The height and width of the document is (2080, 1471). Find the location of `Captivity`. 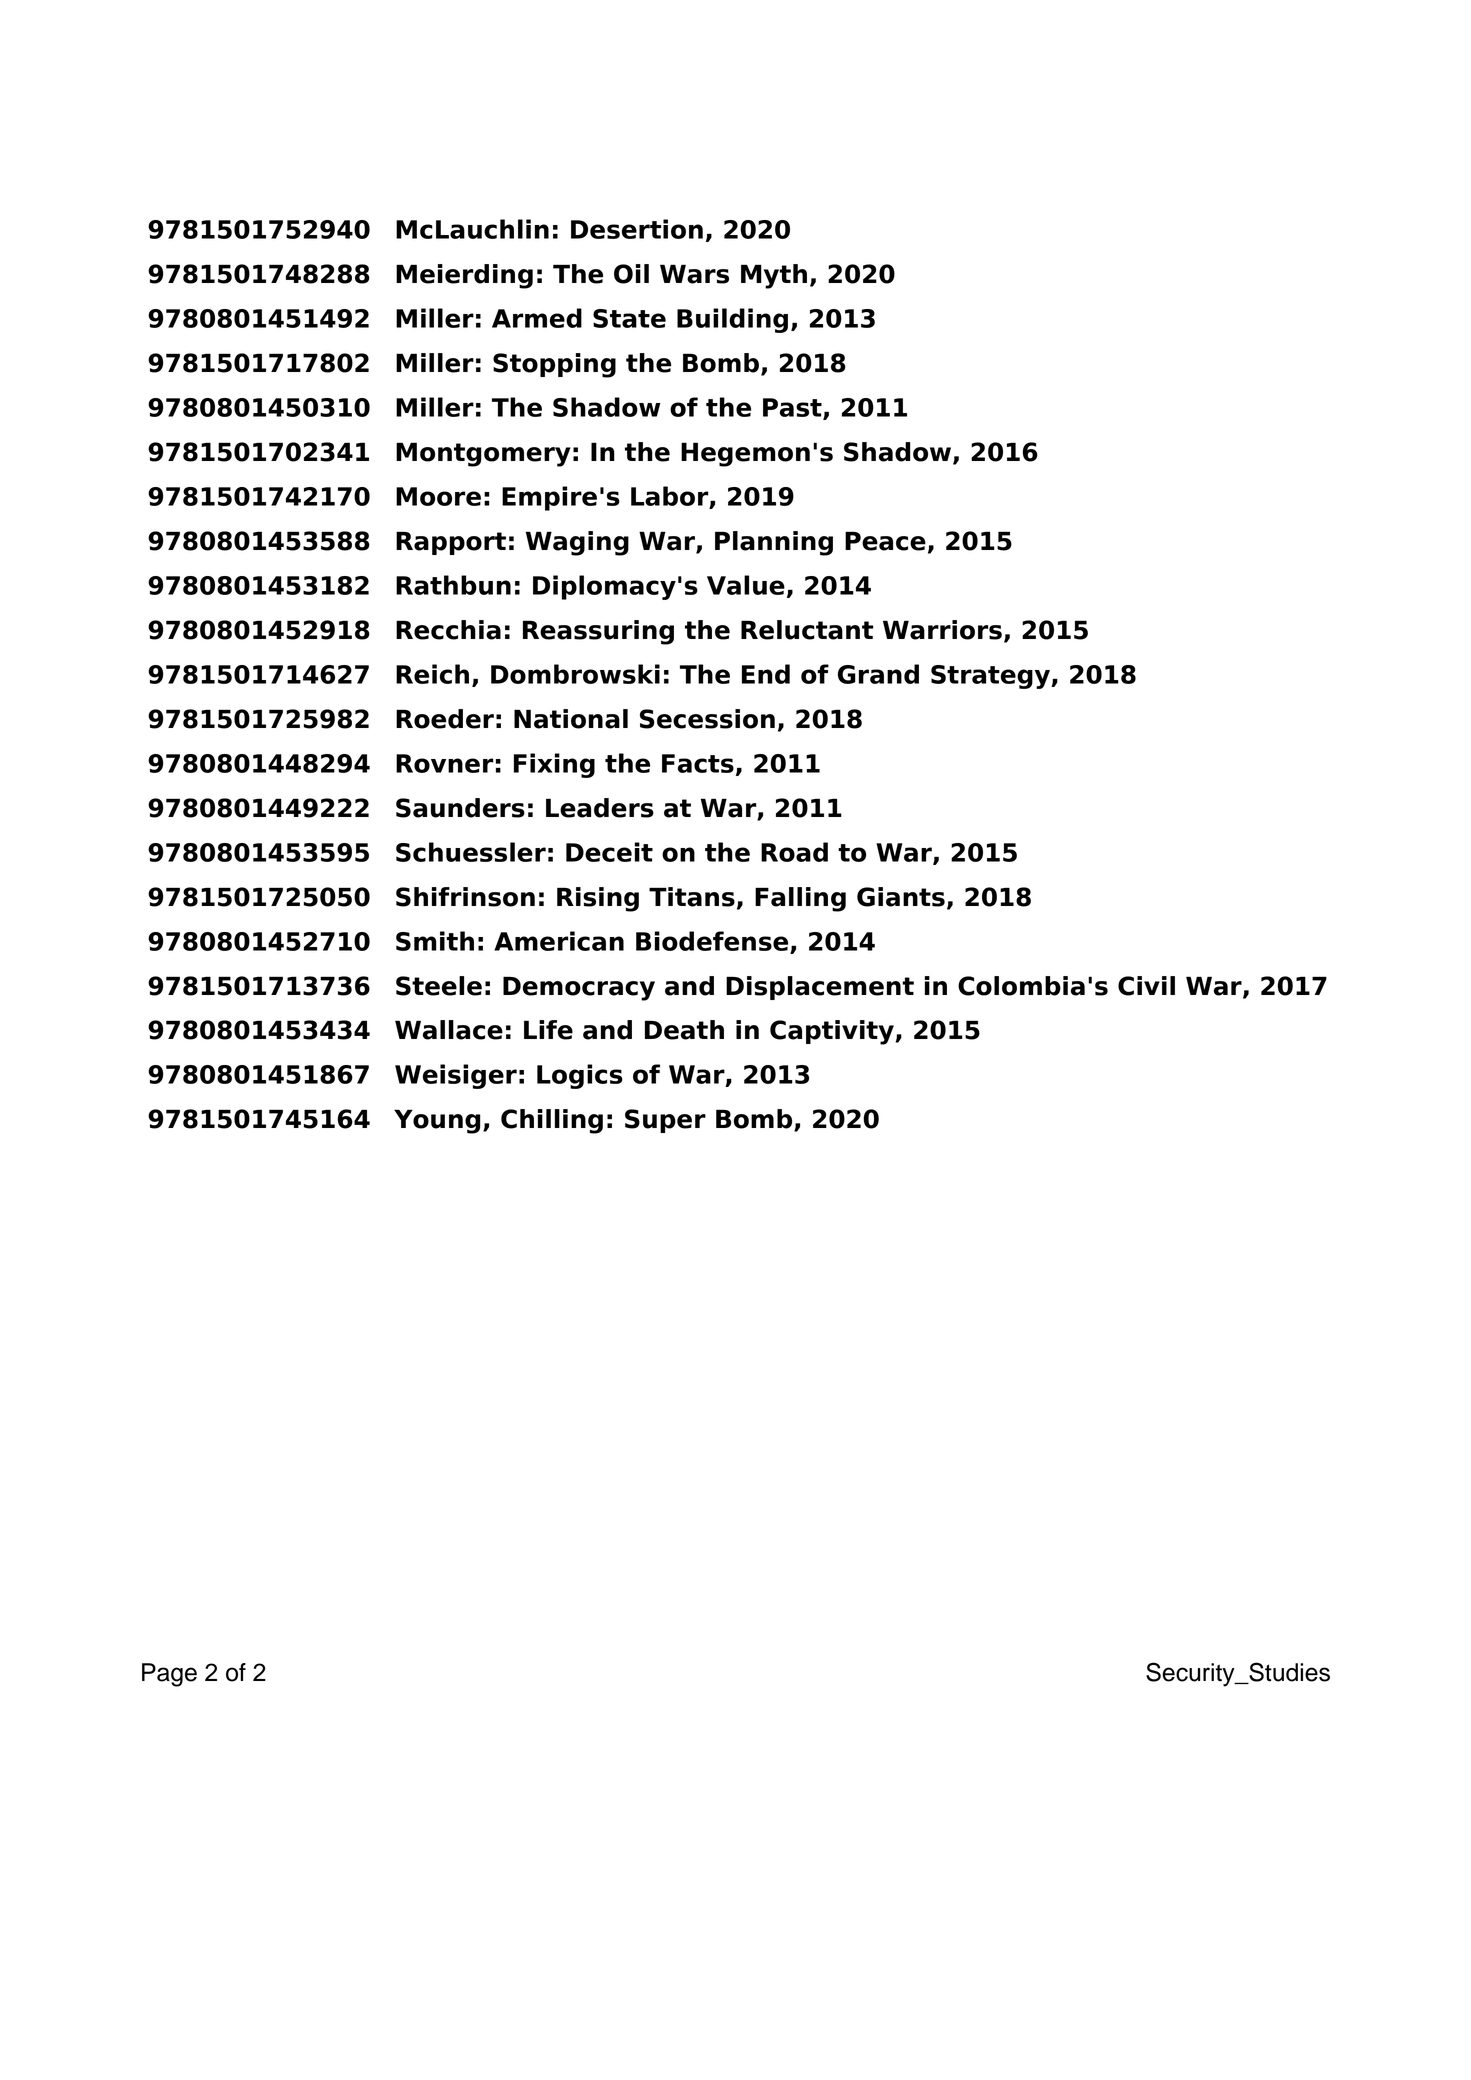

Captivity is located at coordinates (833, 1032).
